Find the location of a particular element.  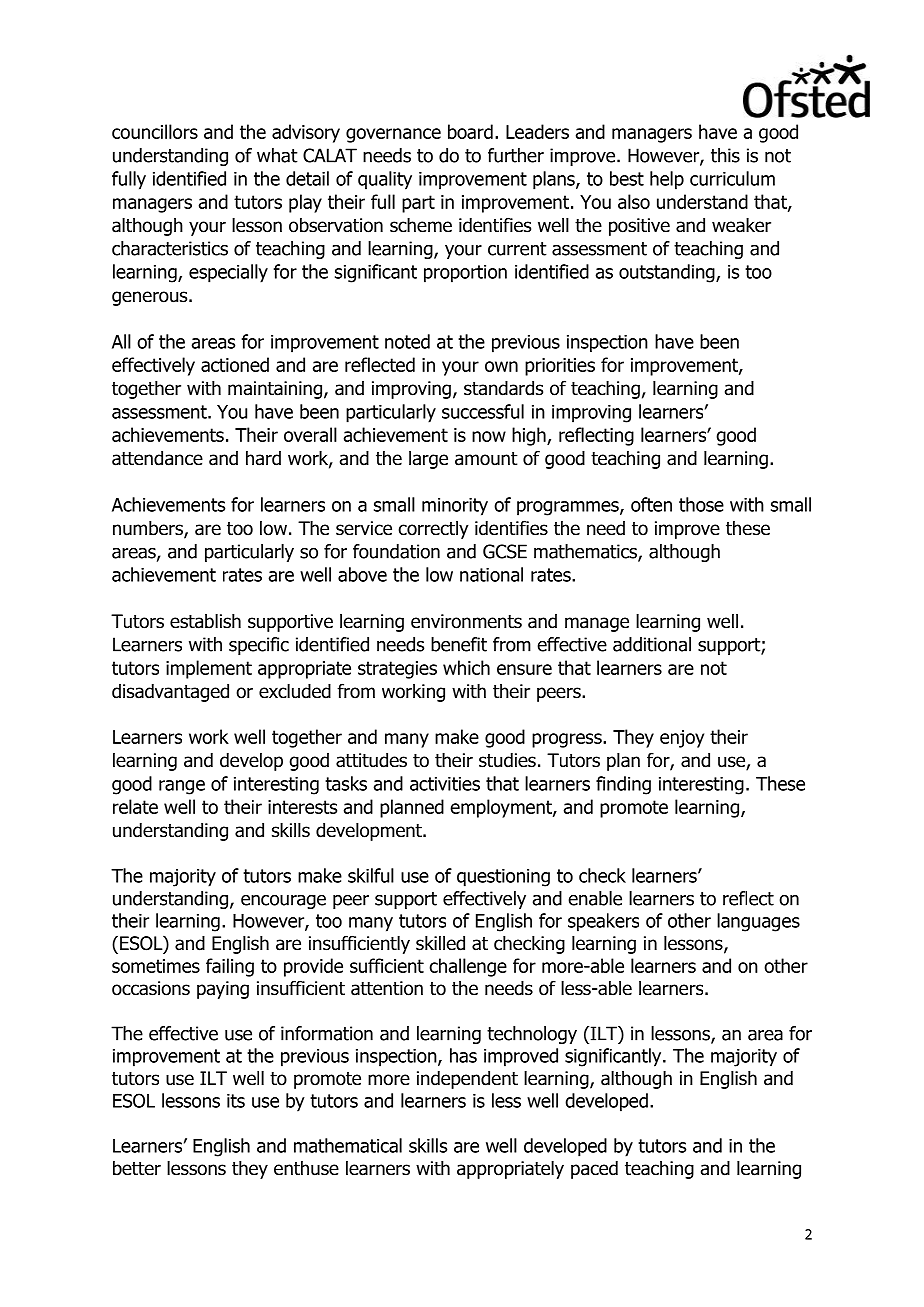

those is located at coordinates (701, 504).
